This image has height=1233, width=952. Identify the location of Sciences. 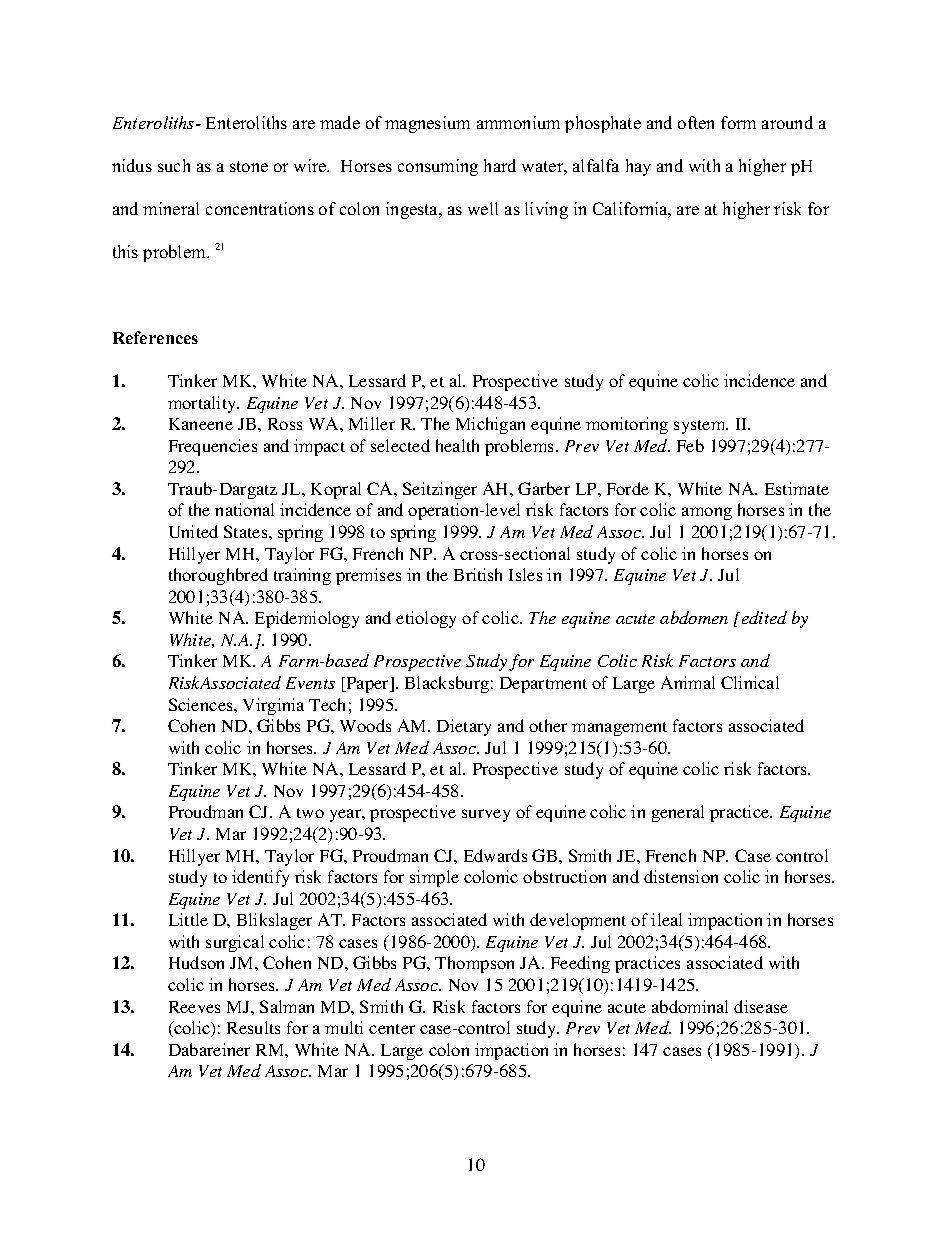
(202, 704).
